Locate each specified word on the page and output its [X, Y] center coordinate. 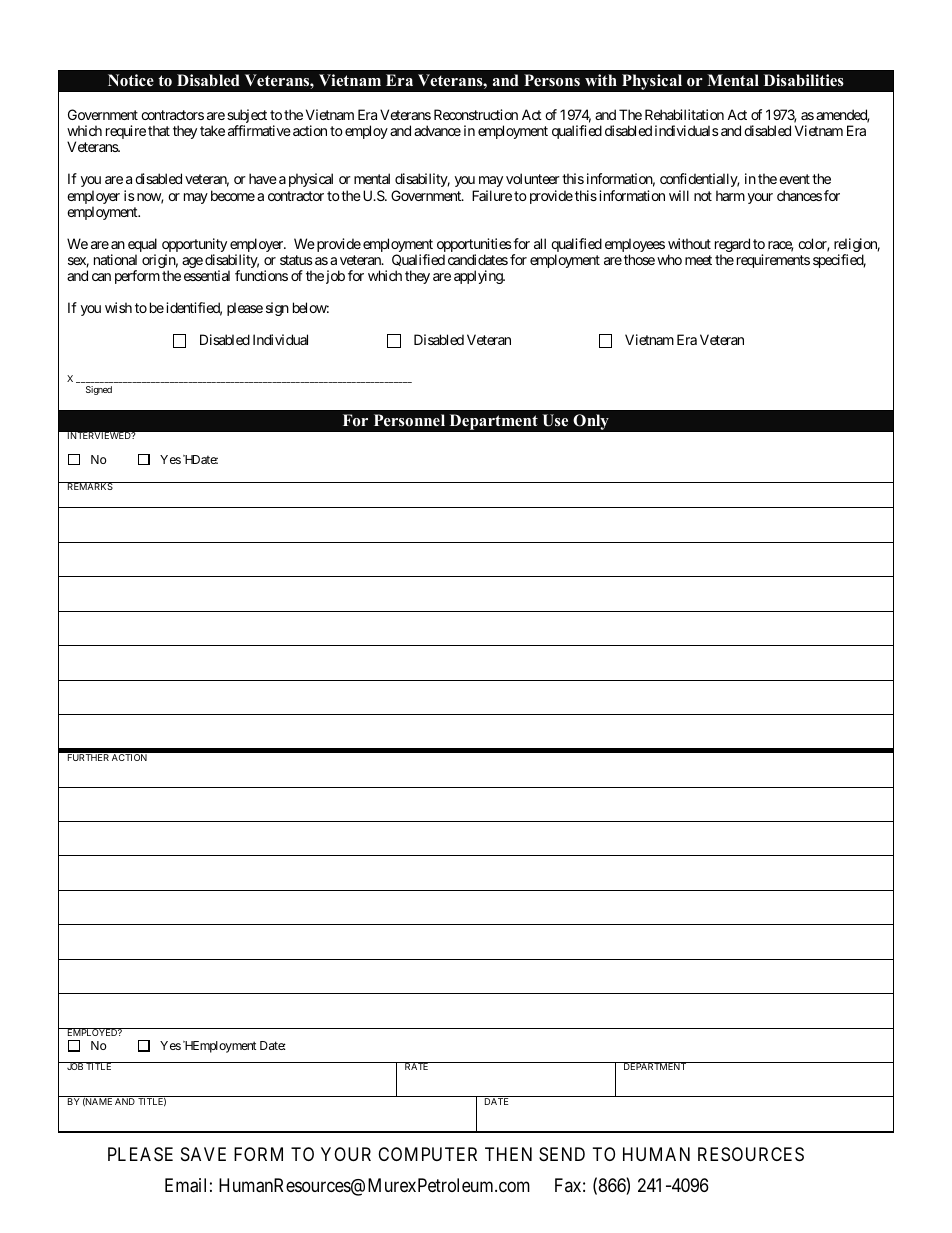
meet [698, 260]
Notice [131, 80]
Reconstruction [476, 114]
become [233, 195]
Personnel [409, 420]
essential [207, 275]
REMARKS [89, 486]
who [669, 259]
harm [730, 195]
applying [479, 277]
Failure [492, 195]
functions [261, 275]
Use [555, 420]
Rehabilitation [684, 114]
